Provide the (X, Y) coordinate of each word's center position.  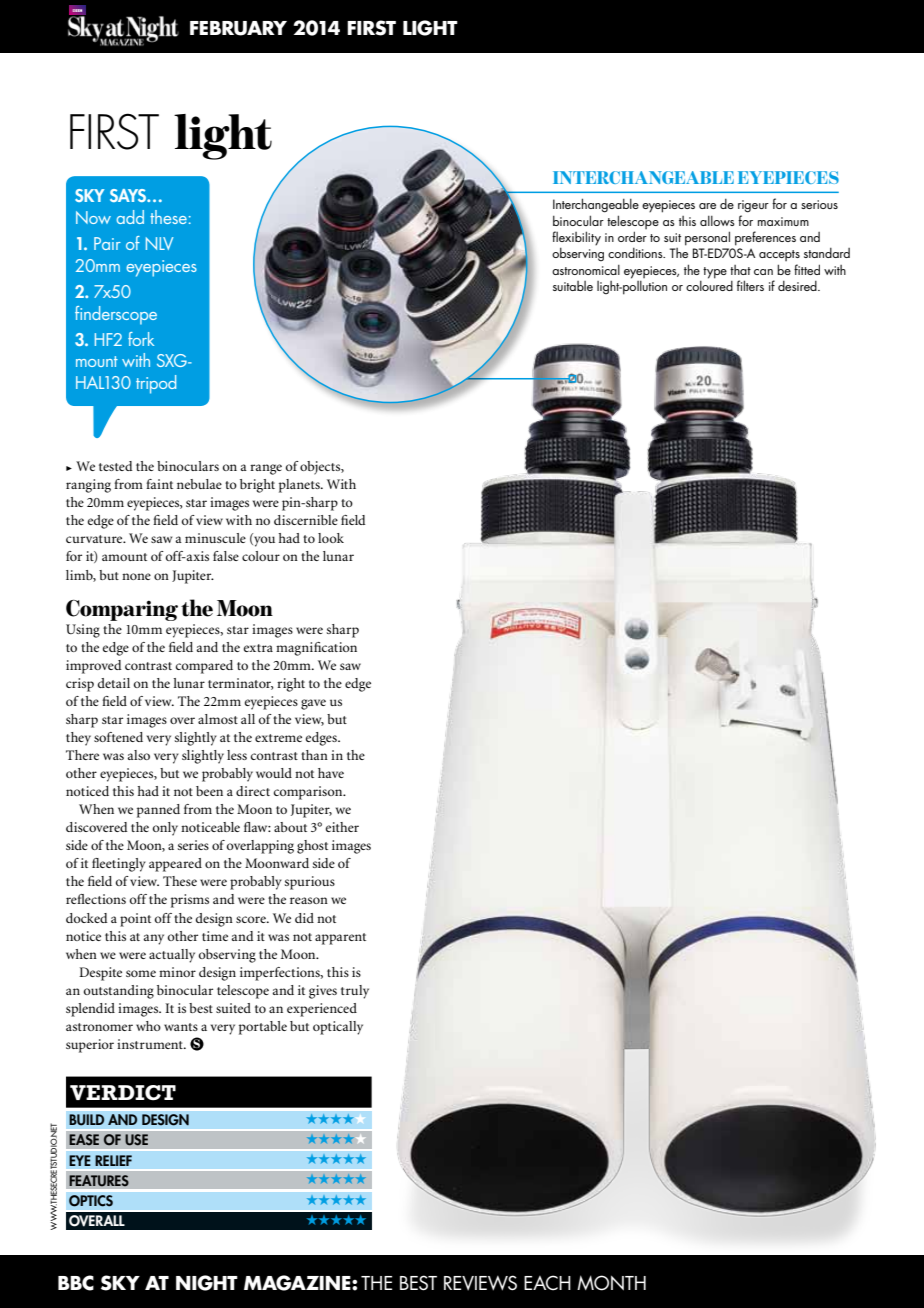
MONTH (611, 1283)
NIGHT (207, 1283)
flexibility (576, 239)
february (238, 28)
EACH (547, 1283)
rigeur (753, 206)
